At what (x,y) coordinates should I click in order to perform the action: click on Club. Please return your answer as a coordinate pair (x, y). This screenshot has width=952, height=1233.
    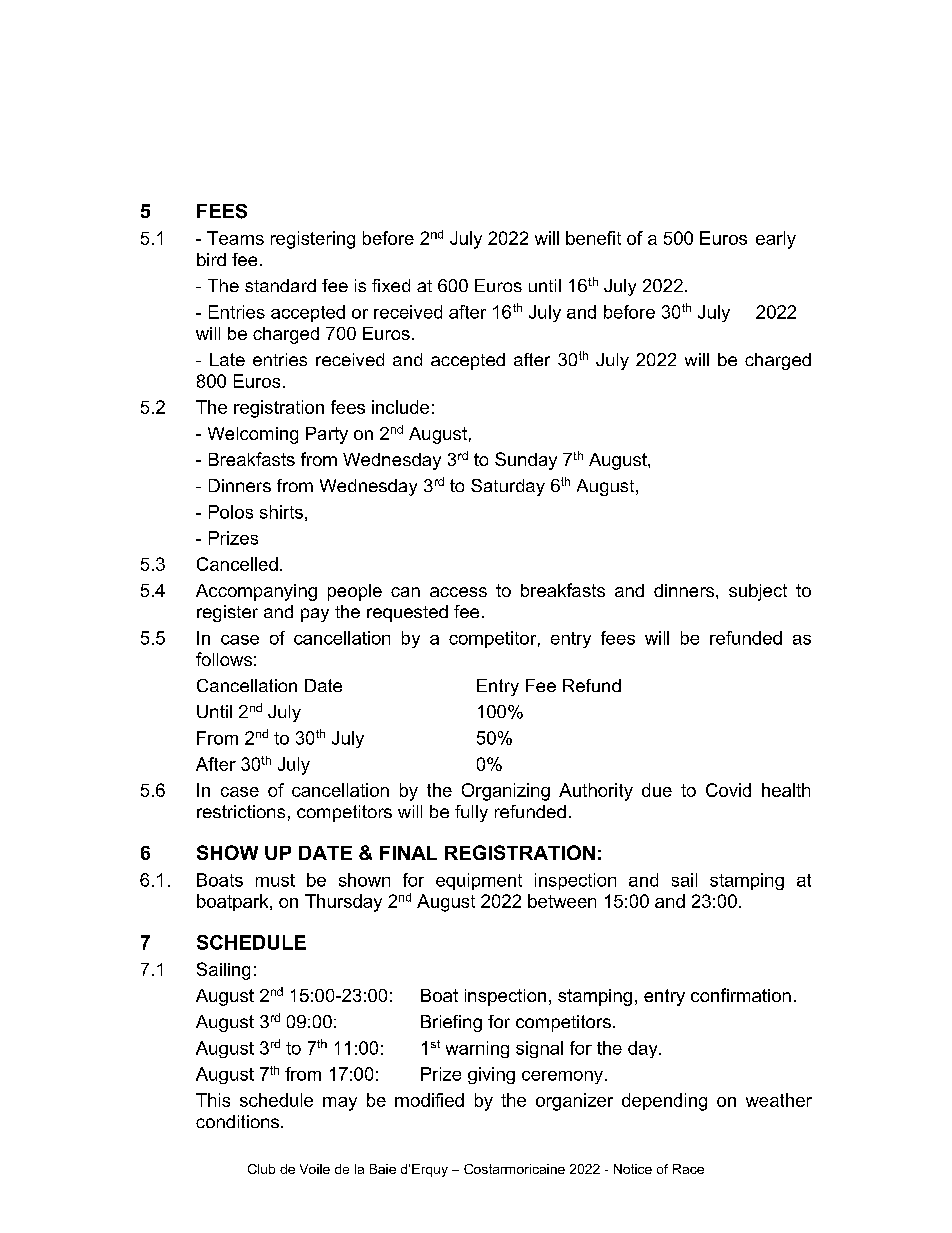
    Looking at the image, I should click on (261, 1169).
